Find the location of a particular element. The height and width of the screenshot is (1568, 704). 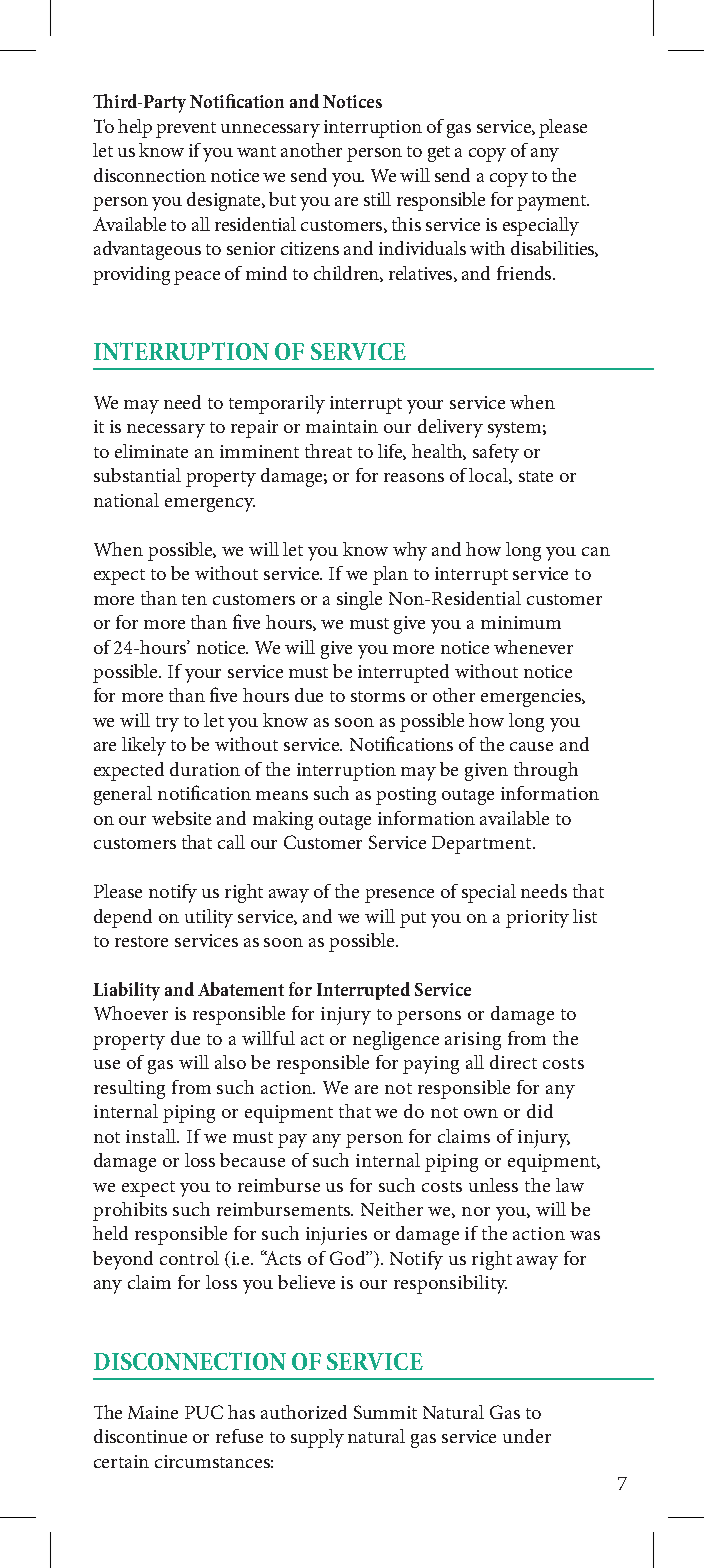

under is located at coordinates (527, 1436).
